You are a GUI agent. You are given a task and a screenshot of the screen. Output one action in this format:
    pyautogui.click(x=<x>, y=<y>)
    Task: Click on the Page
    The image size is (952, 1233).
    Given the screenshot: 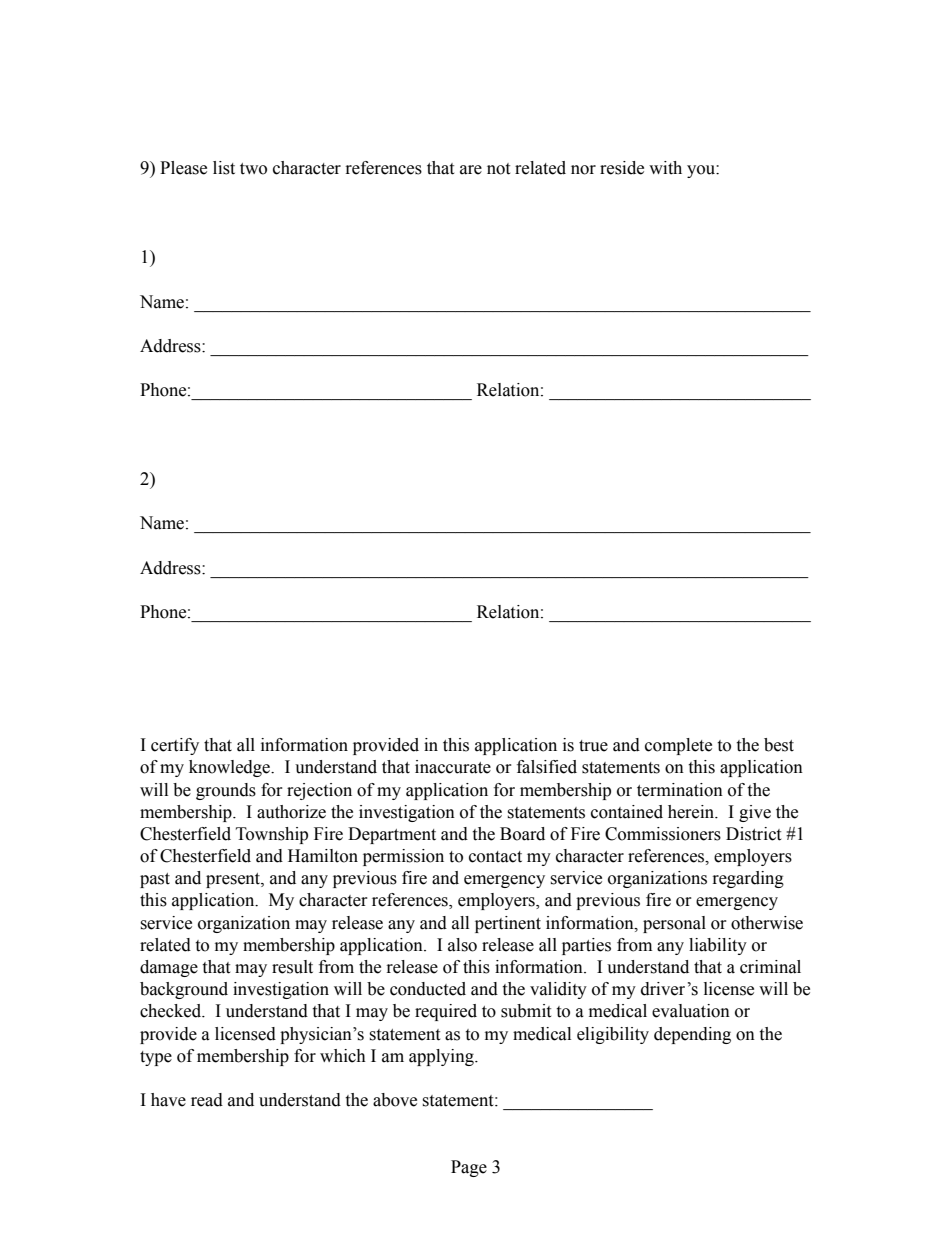 What is the action you would take?
    pyautogui.click(x=469, y=1168)
